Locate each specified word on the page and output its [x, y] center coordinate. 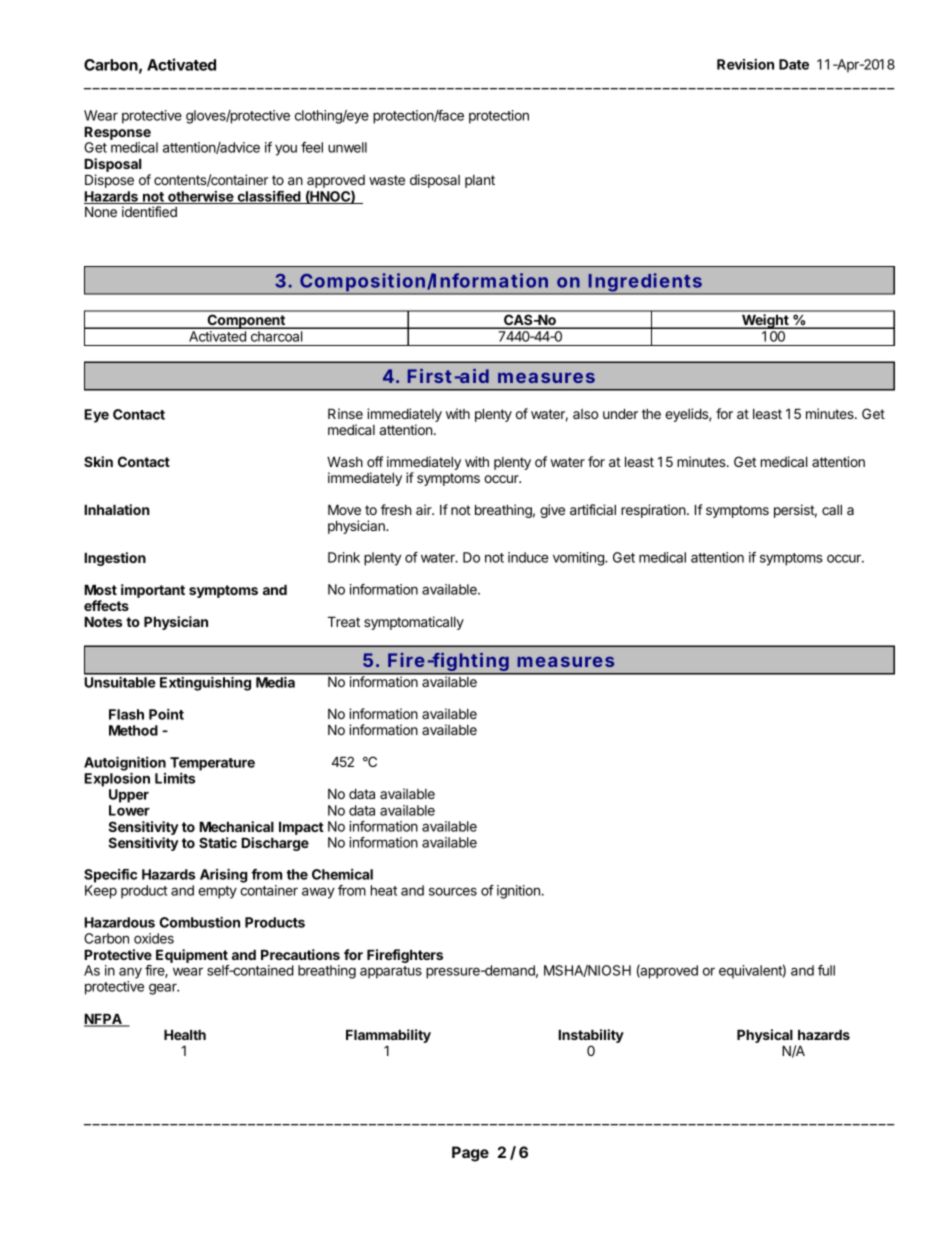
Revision [745, 64]
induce [528, 557]
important [153, 591]
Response [117, 133]
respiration [653, 511]
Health [185, 1034]
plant [480, 181]
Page [470, 1154]
